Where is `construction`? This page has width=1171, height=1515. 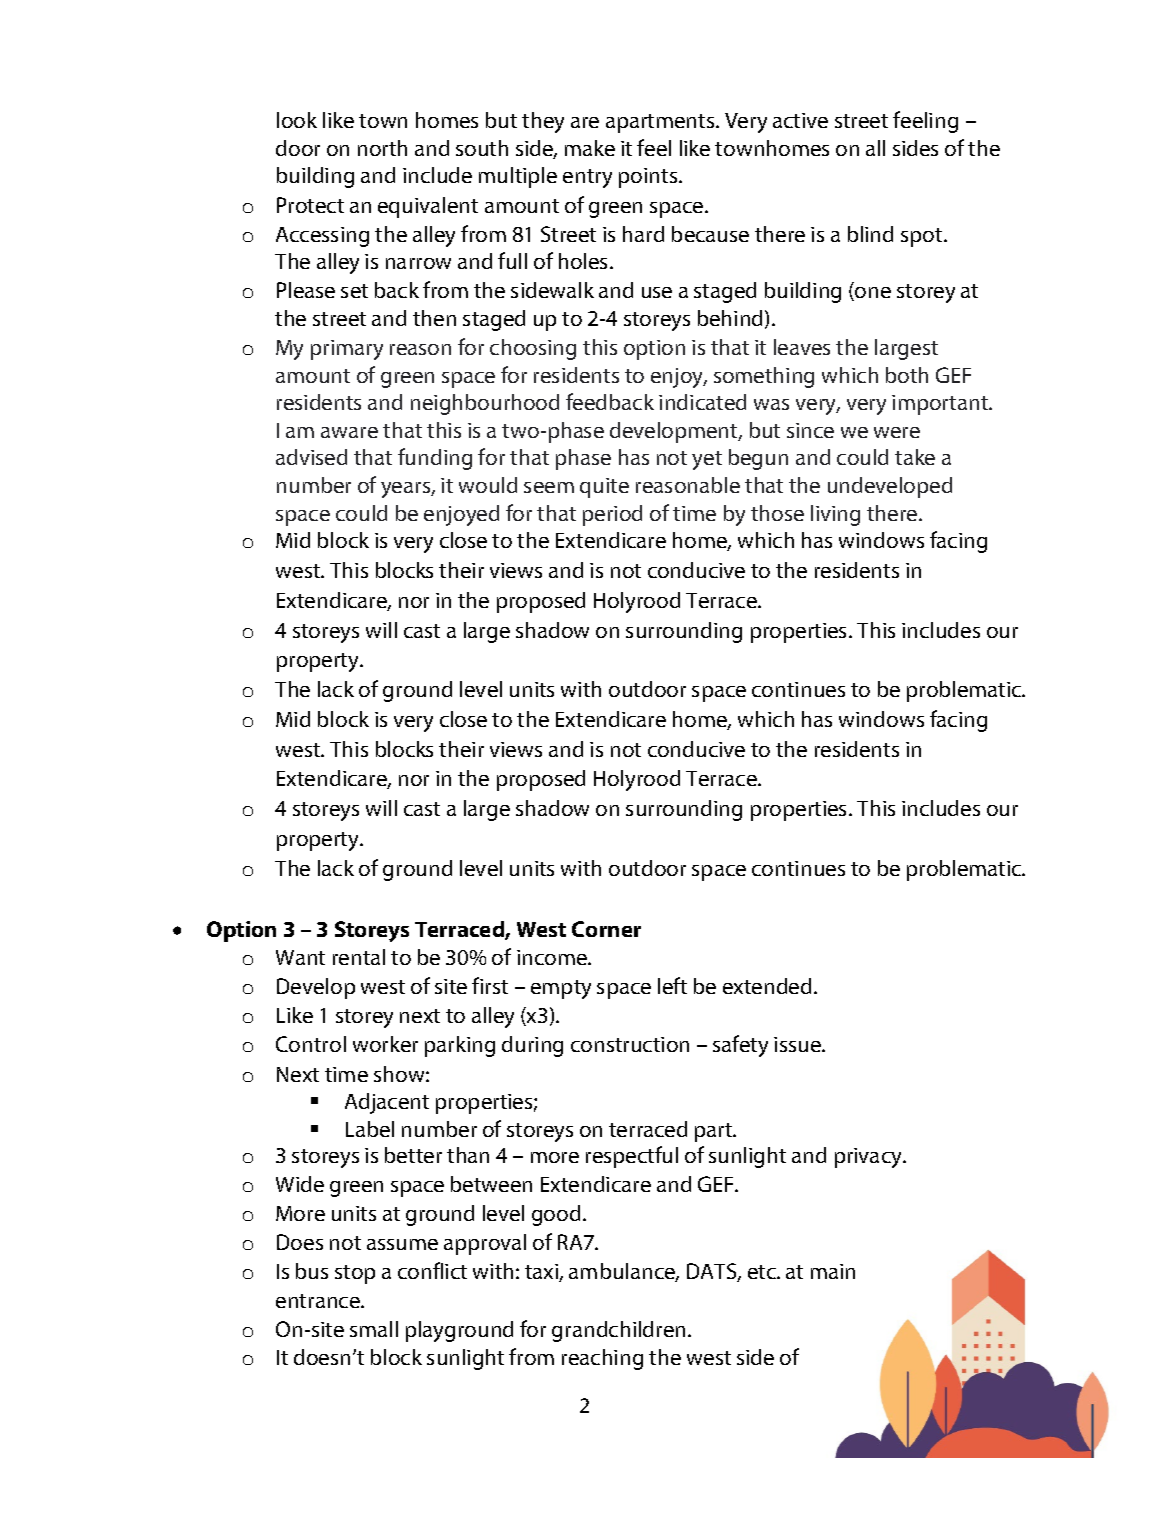
construction is located at coordinates (630, 1044).
